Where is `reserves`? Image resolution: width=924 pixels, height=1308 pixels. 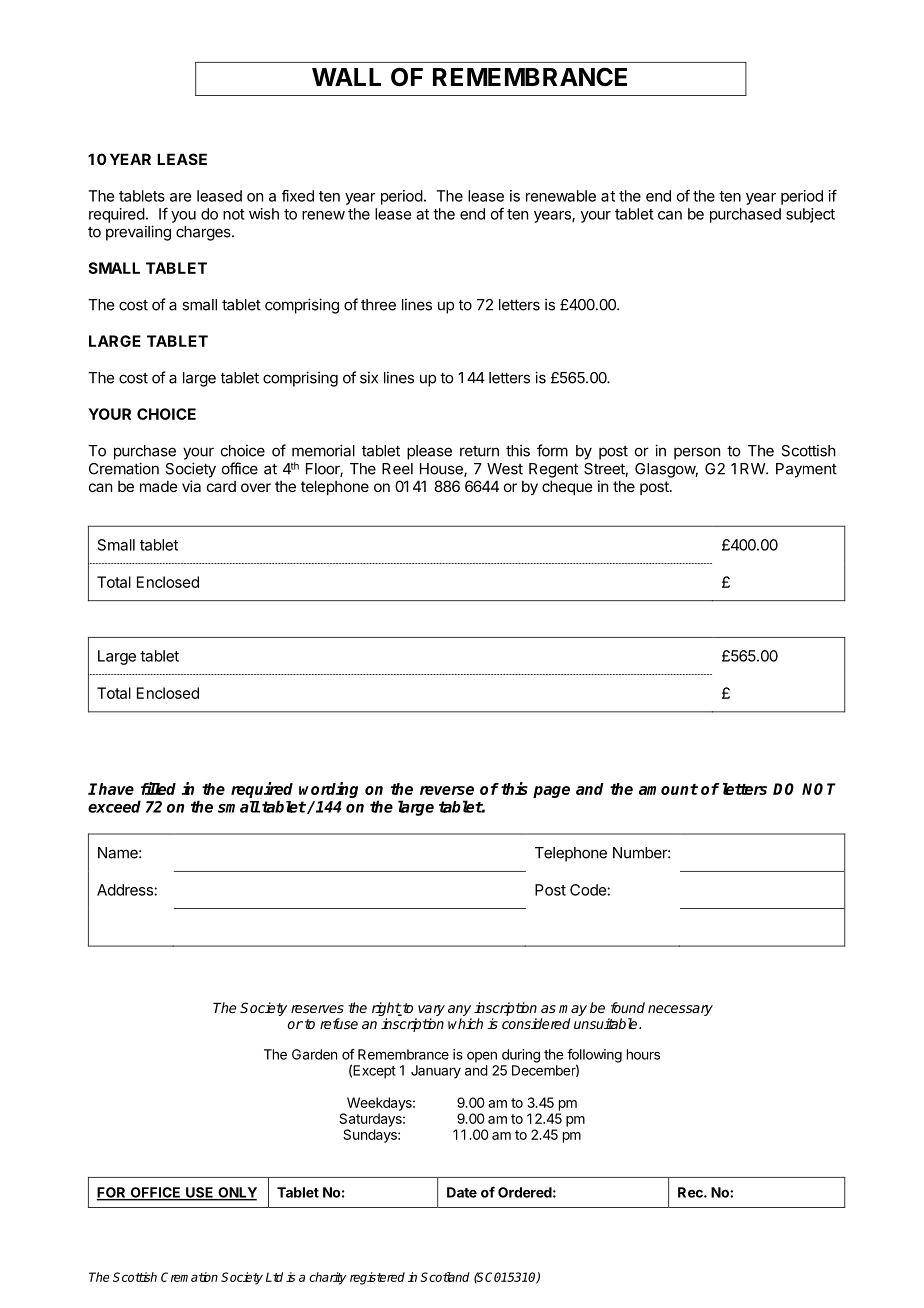 reserves is located at coordinates (317, 1009).
